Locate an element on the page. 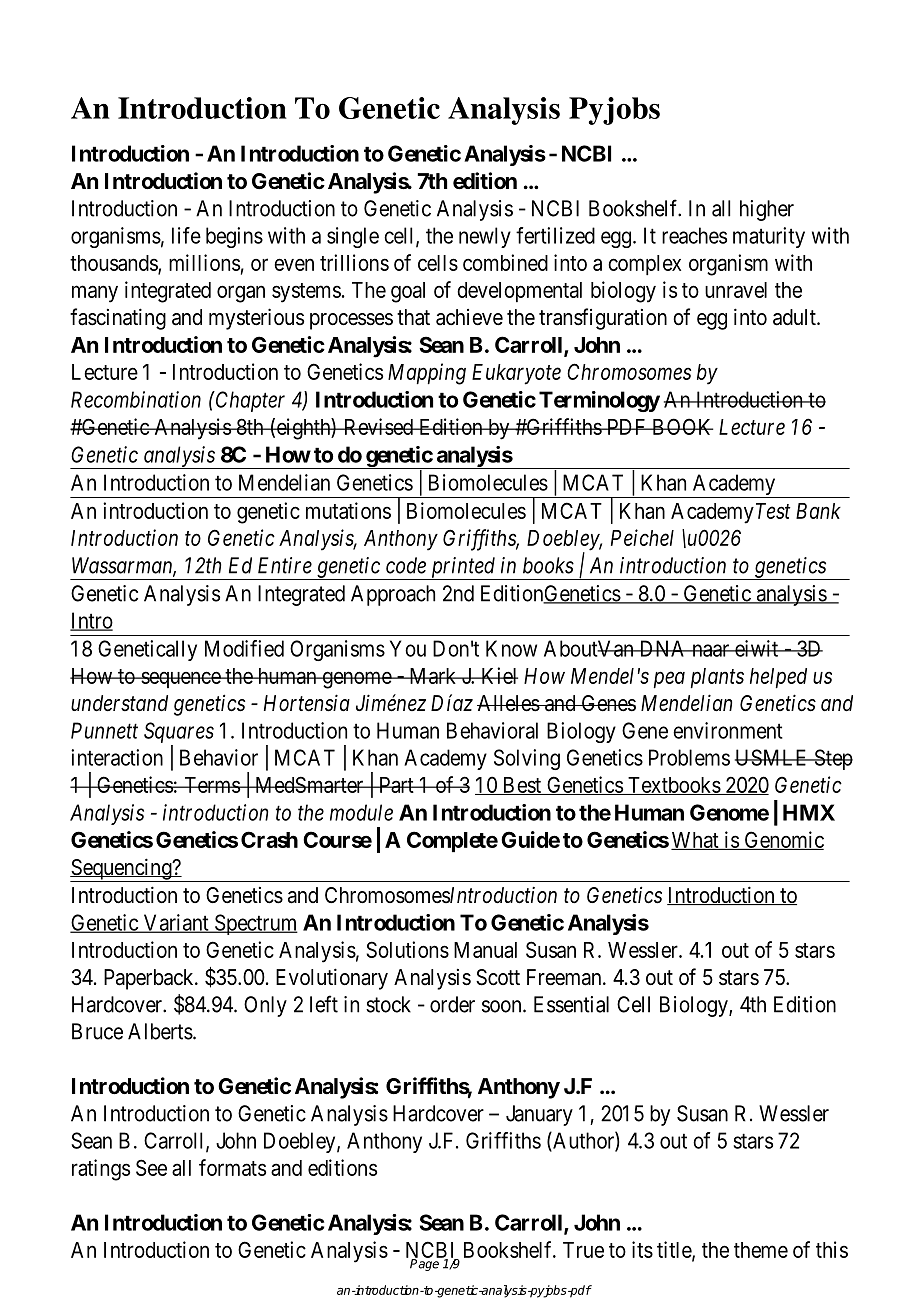  maturity is located at coordinates (769, 237).
